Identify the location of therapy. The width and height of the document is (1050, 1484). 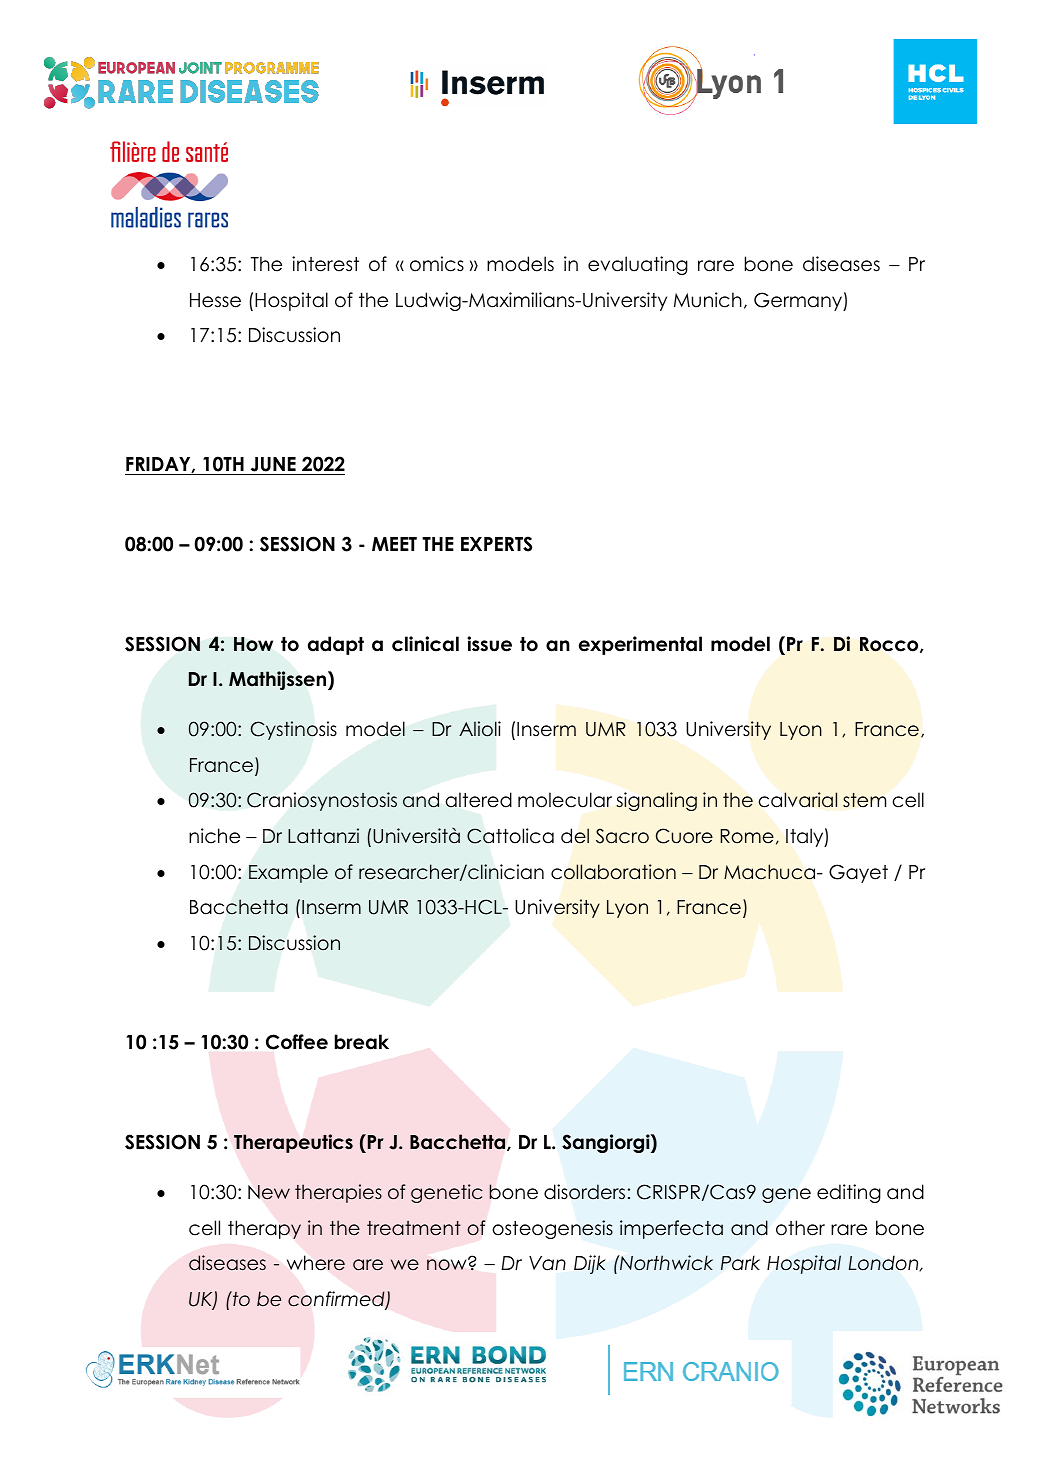
(264, 1229).
